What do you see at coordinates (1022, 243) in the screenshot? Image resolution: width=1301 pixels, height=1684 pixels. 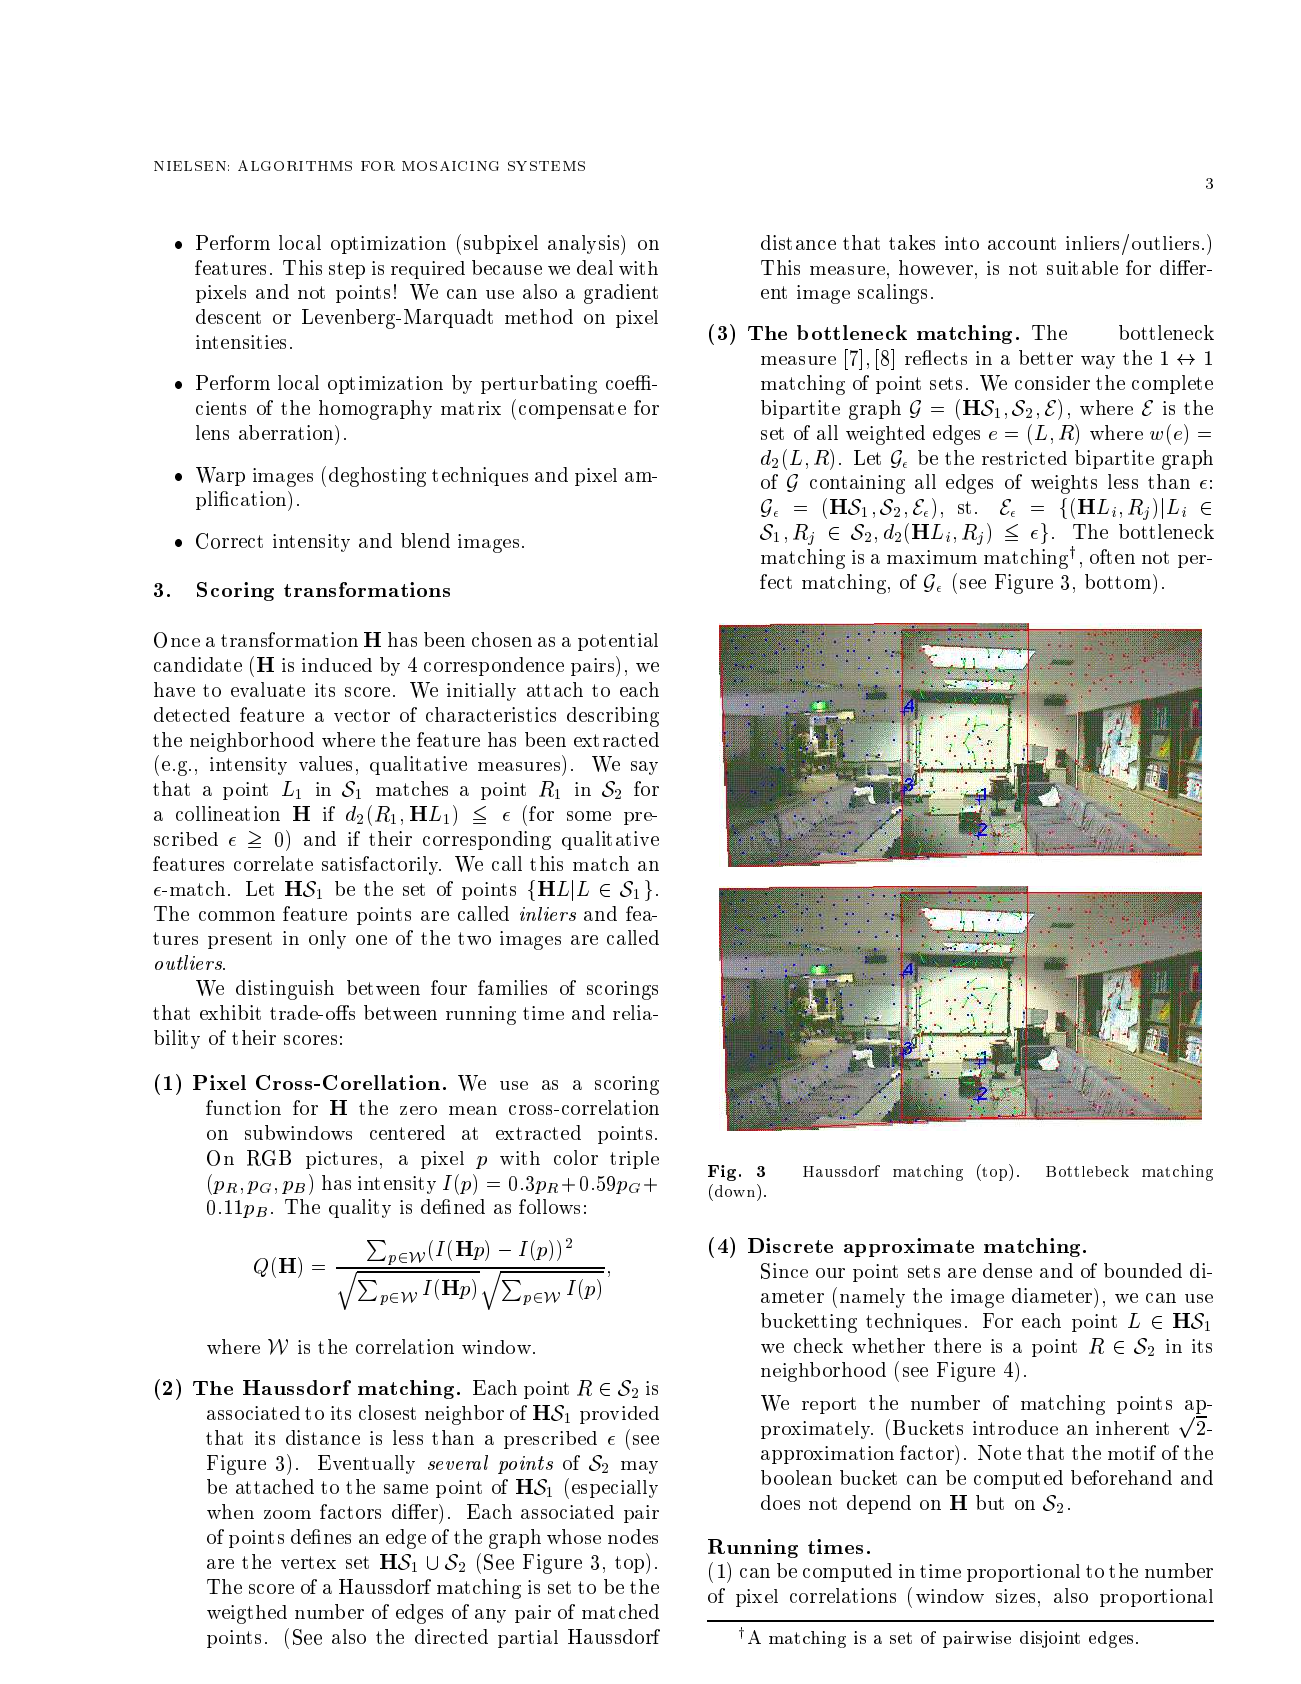 I see `account` at bounding box center [1022, 243].
